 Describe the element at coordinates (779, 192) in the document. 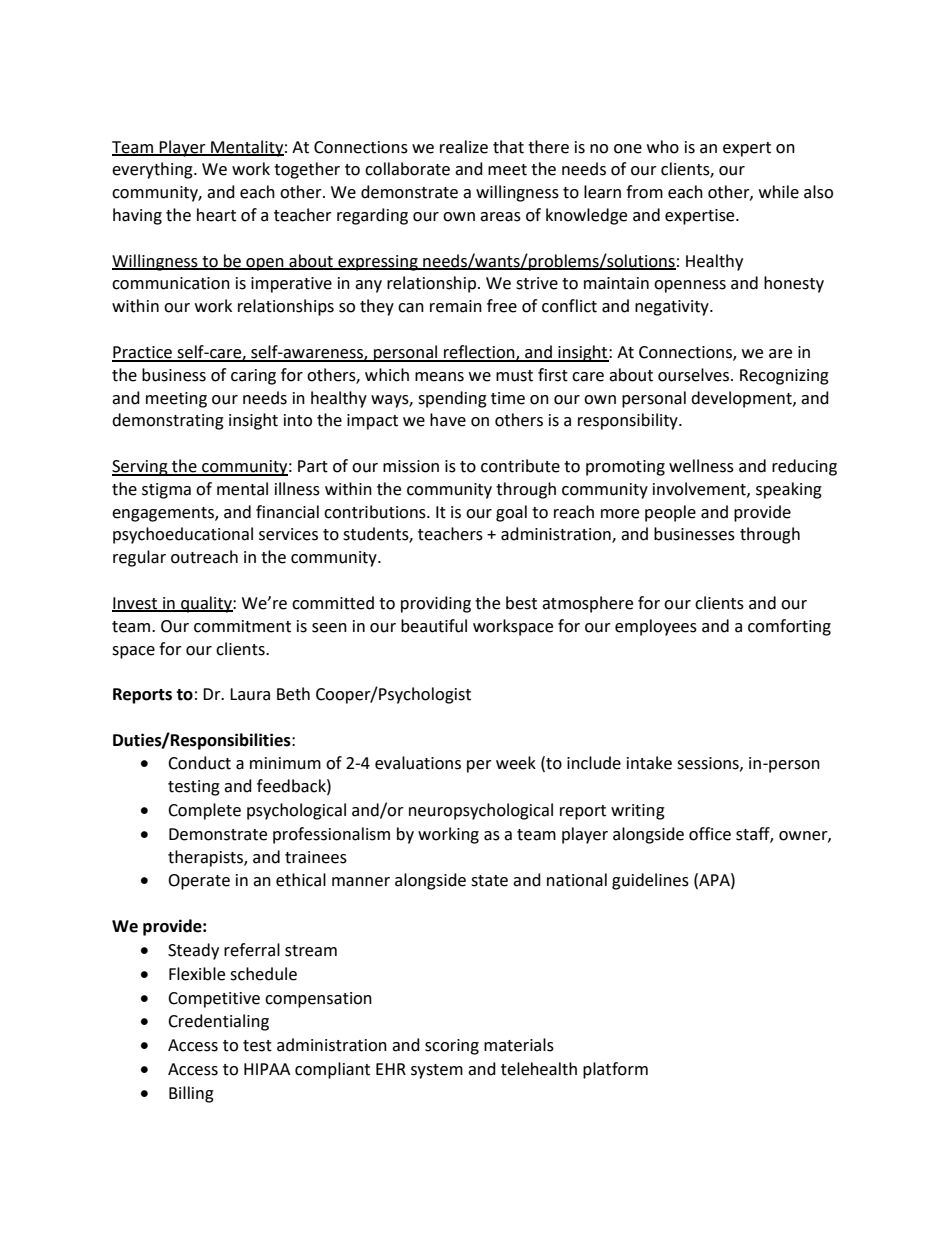

I see `while` at that location.
